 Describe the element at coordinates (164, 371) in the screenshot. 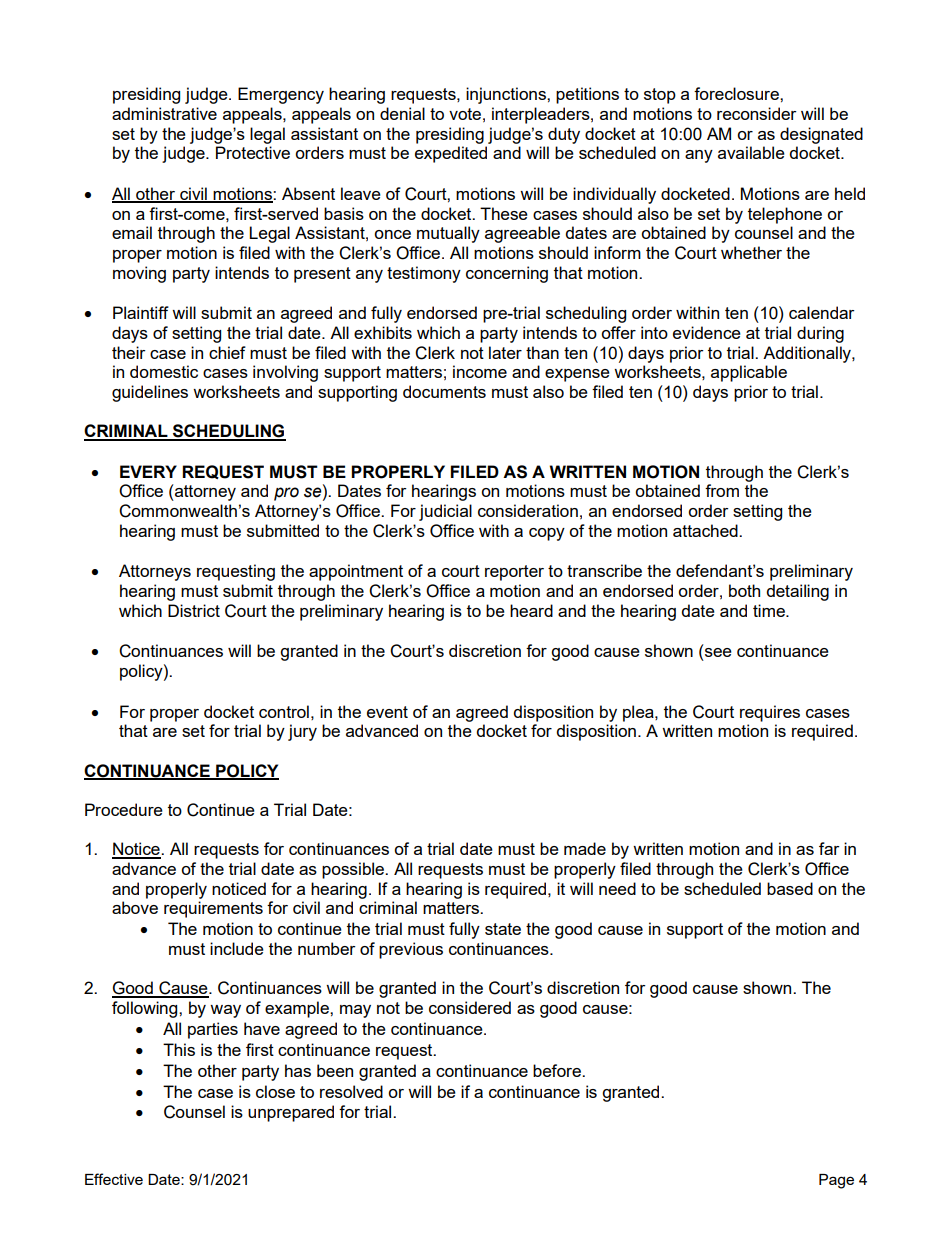

I see `domestic` at that location.
